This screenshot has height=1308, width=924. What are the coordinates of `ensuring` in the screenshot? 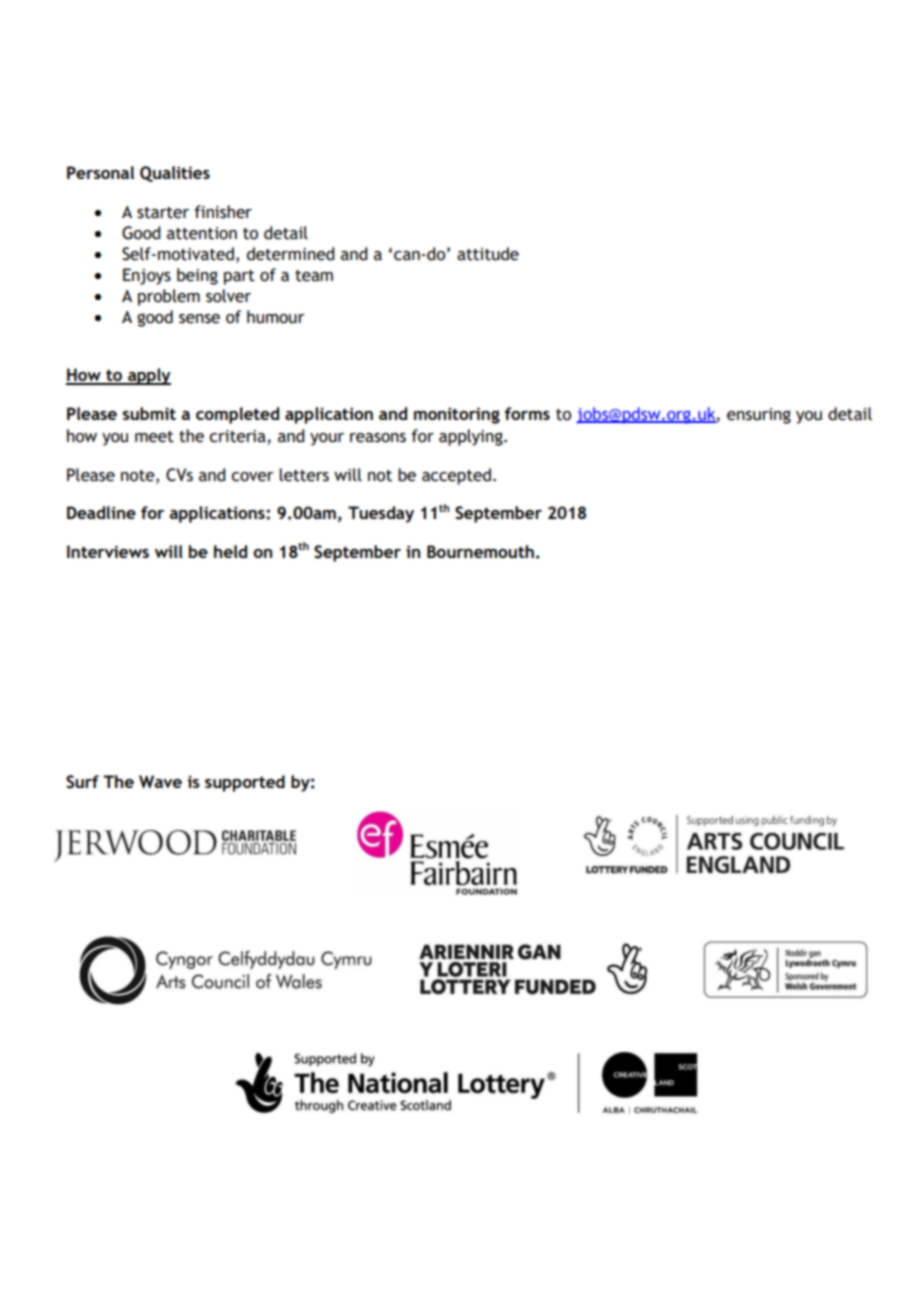 It's located at (759, 416).
